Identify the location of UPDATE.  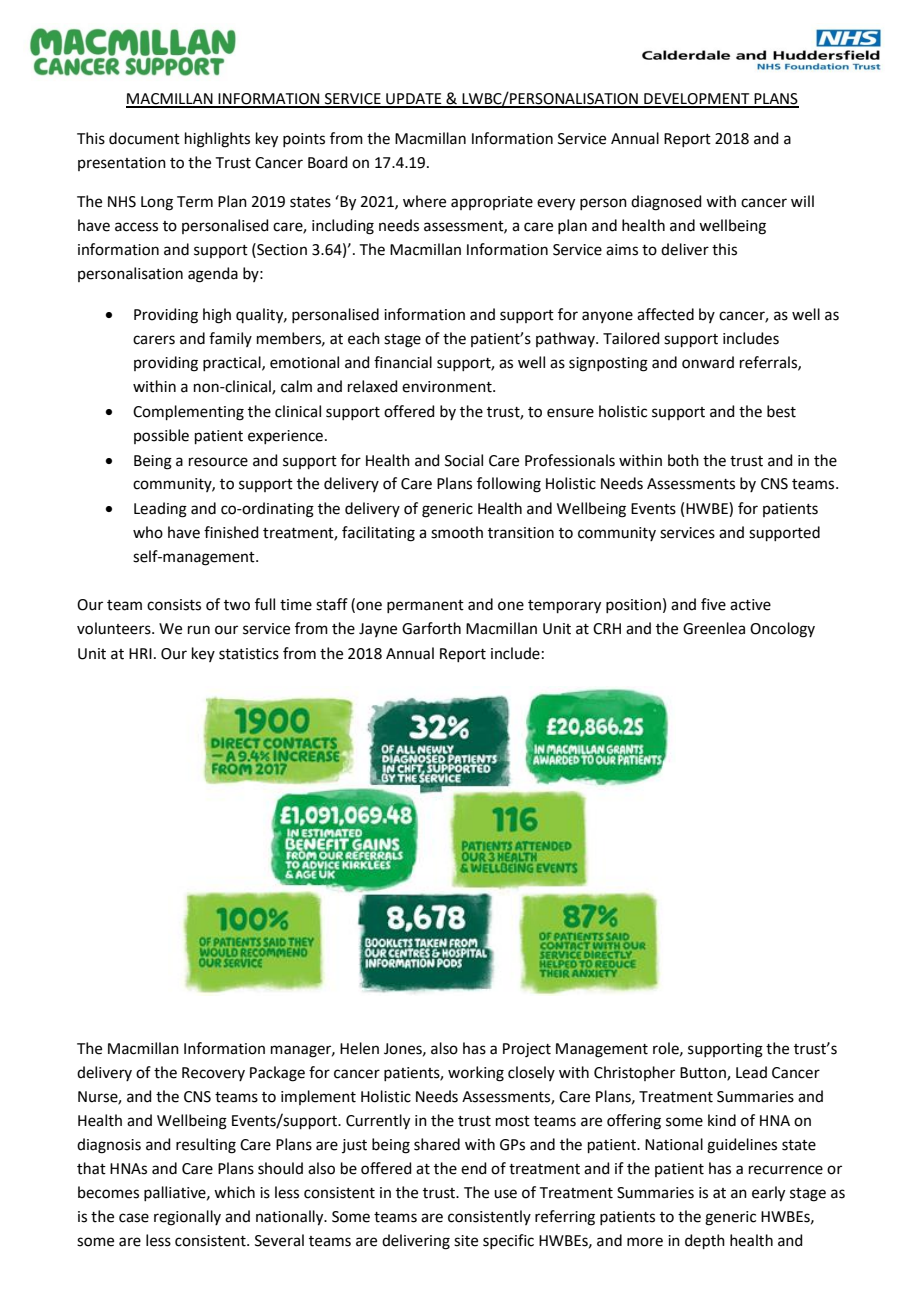
(414, 100).
